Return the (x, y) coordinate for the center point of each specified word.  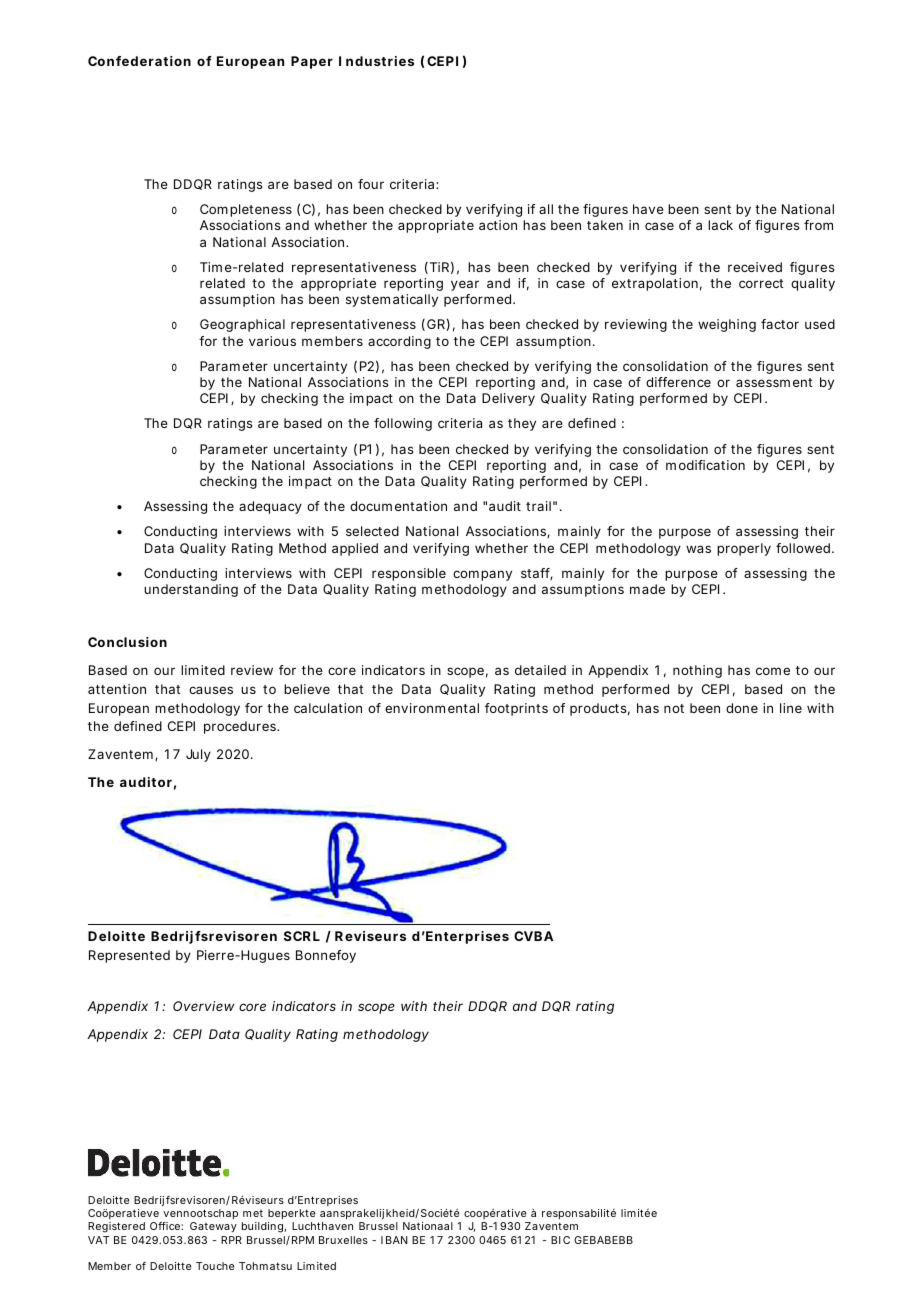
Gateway (213, 1227)
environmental (432, 708)
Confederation (139, 61)
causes (211, 690)
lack (720, 225)
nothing (697, 671)
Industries (376, 61)
